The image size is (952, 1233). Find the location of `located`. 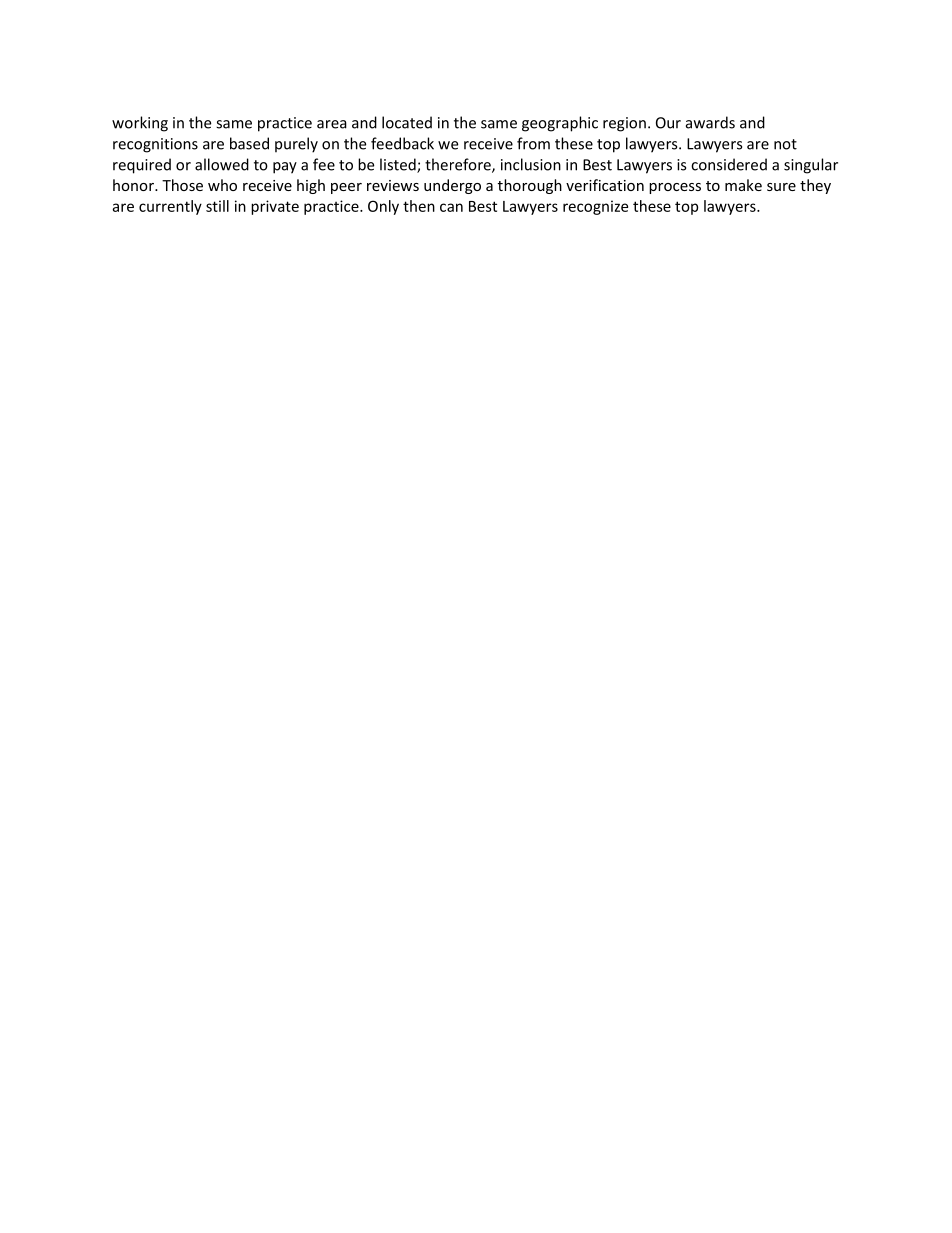

located is located at coordinates (407, 122).
